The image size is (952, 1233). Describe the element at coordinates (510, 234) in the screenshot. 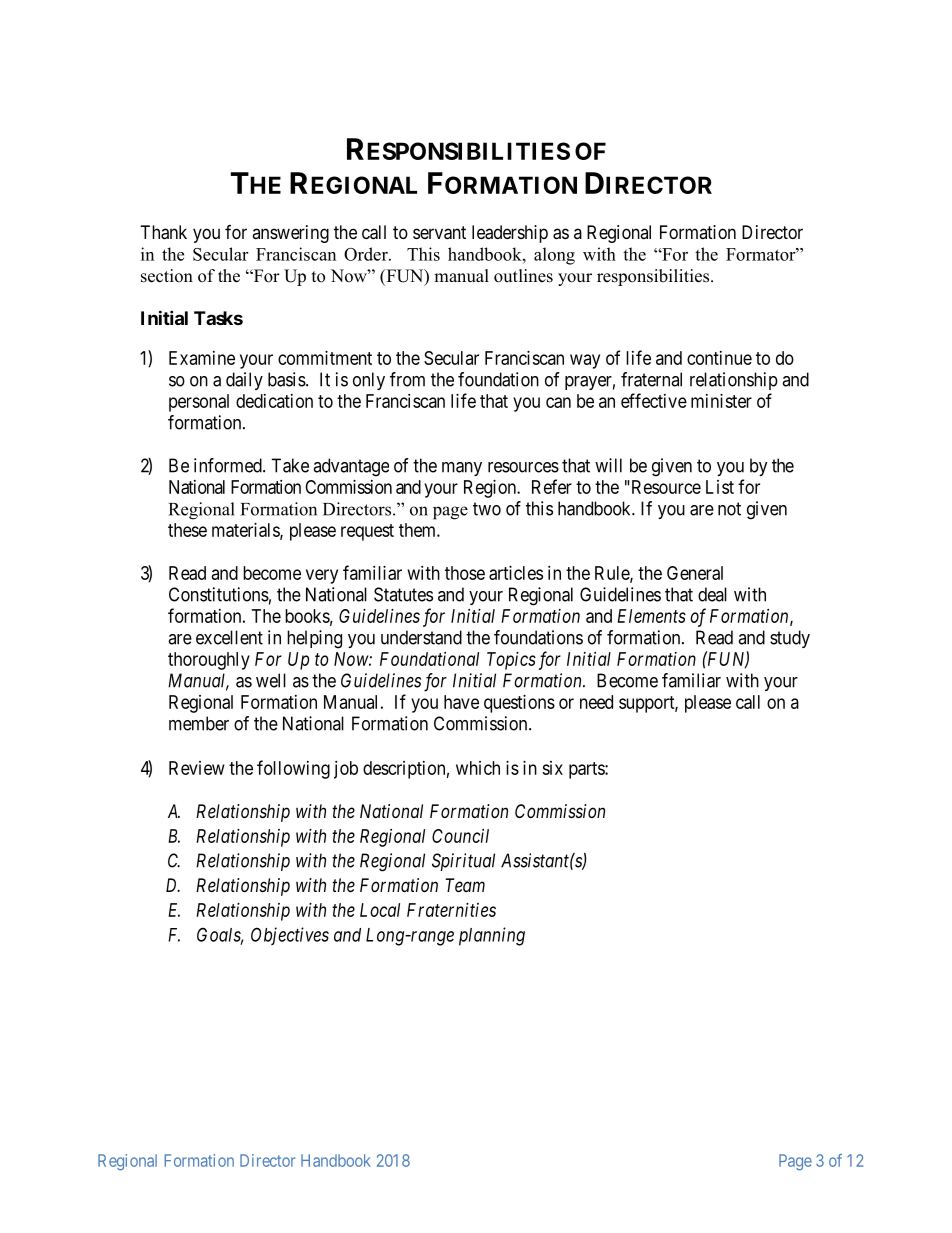

I see `leadership` at that location.
